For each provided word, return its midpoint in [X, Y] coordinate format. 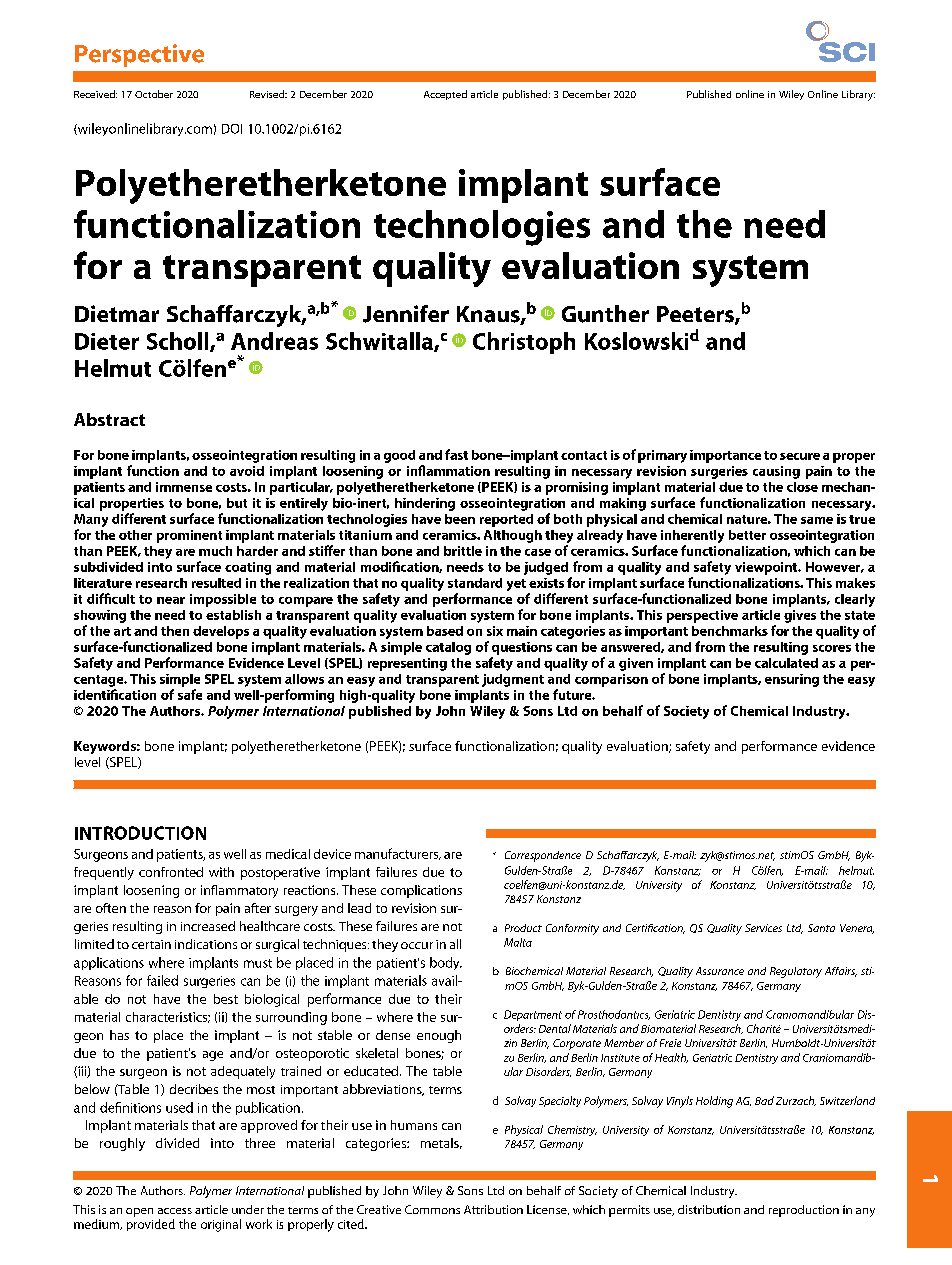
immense [184, 487]
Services [763, 928]
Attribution [493, 1209]
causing [776, 472]
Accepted [445, 95]
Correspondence [543, 856]
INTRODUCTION [140, 833]
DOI [232, 129]
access [175, 1211]
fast [456, 454]
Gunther [605, 314]
